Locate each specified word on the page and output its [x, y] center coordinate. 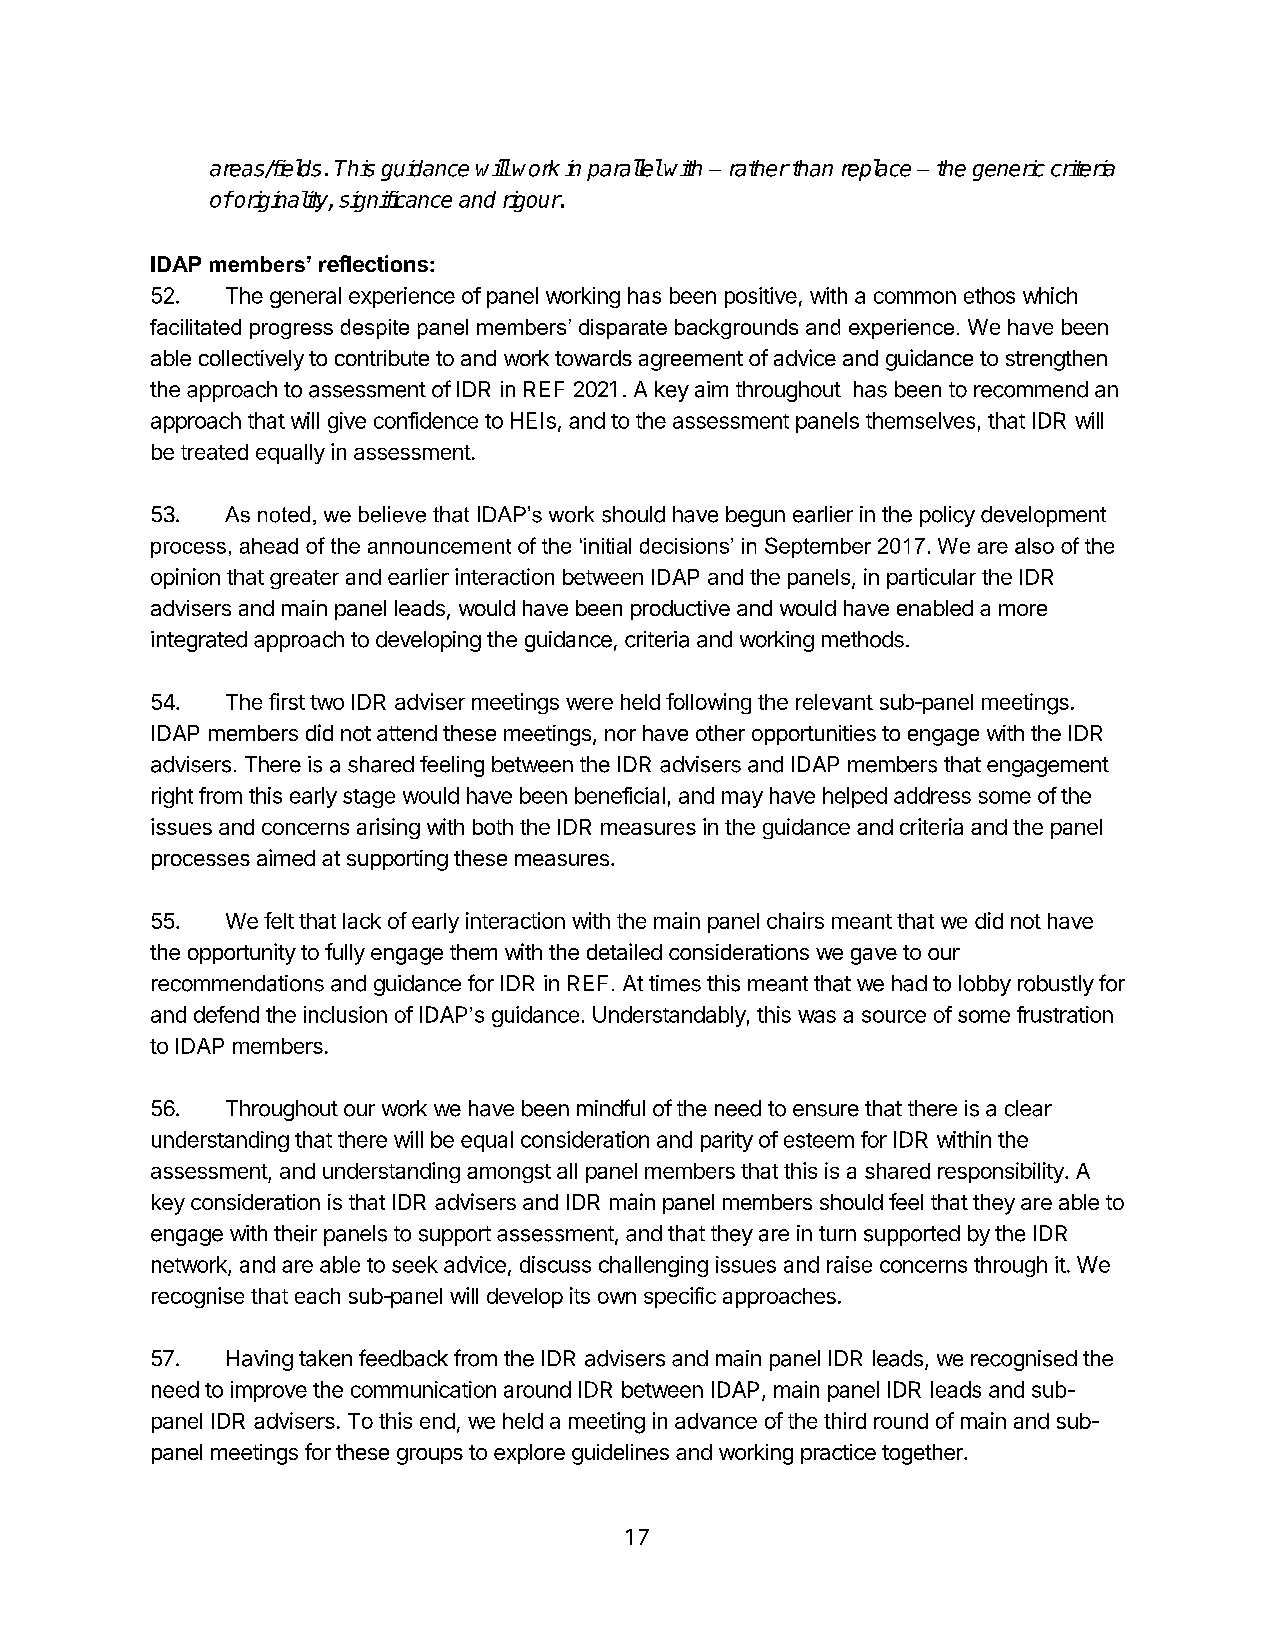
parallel [624, 170]
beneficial [620, 795]
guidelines [620, 1454]
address [932, 795]
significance [395, 201]
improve [269, 1391]
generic [1009, 170]
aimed [286, 857]
